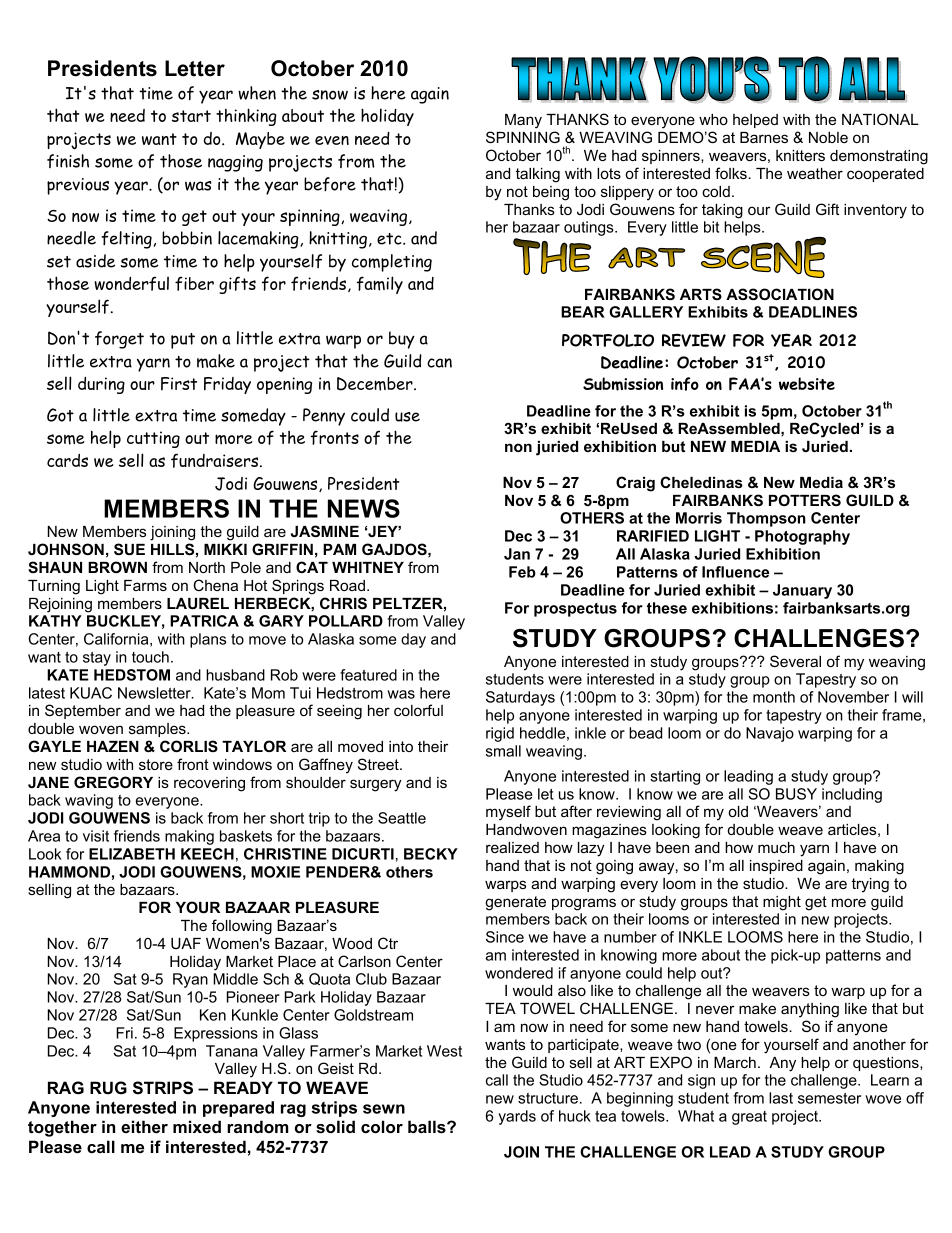  Describe the element at coordinates (129, 549) in the document. I see `SUE` at that location.
